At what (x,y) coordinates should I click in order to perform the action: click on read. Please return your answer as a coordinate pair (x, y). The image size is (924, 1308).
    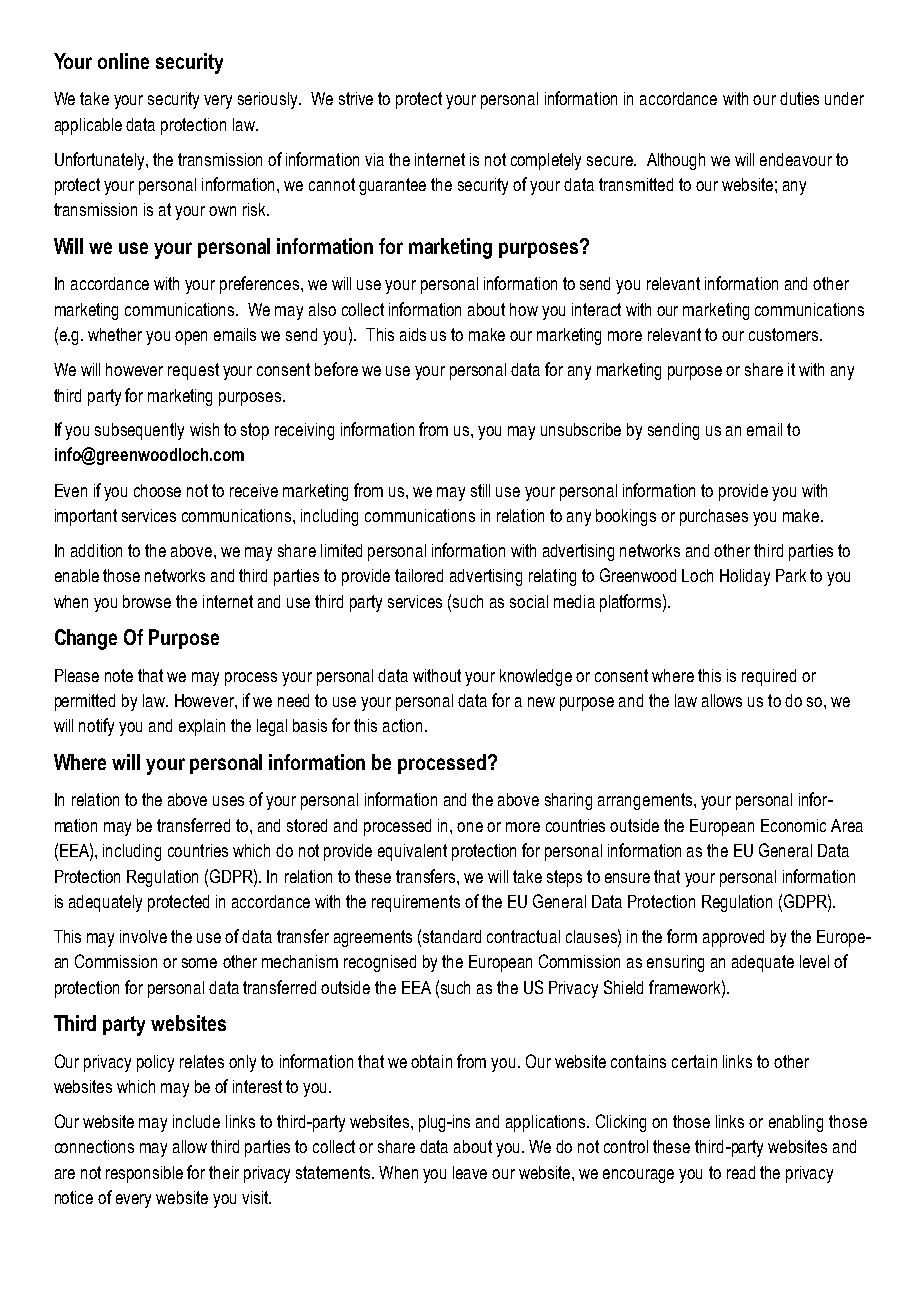
    Looking at the image, I should click on (741, 1172).
